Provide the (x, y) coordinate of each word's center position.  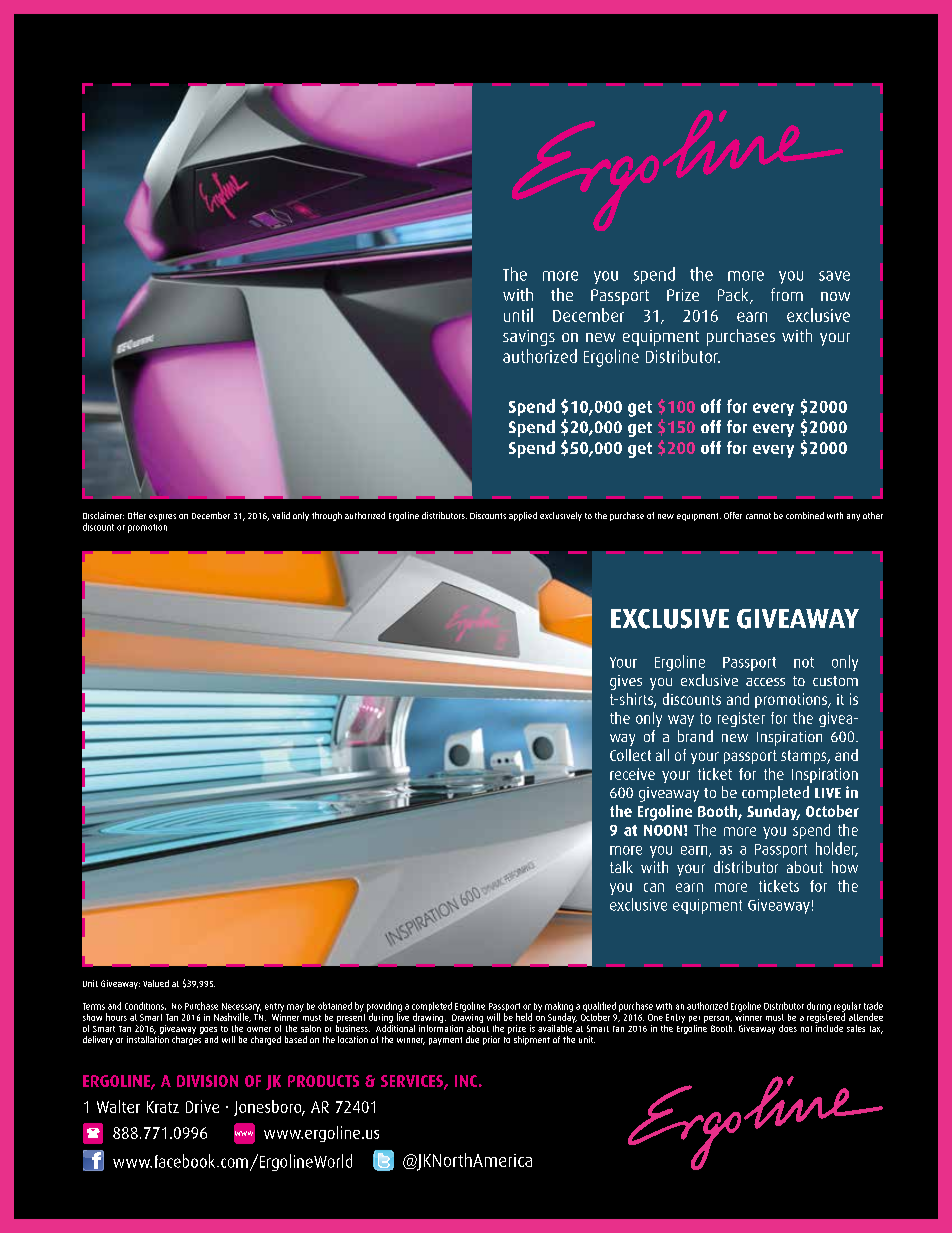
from (787, 294)
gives (626, 682)
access (765, 682)
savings (529, 338)
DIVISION (207, 1081)
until (518, 315)
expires (162, 517)
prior (491, 1040)
